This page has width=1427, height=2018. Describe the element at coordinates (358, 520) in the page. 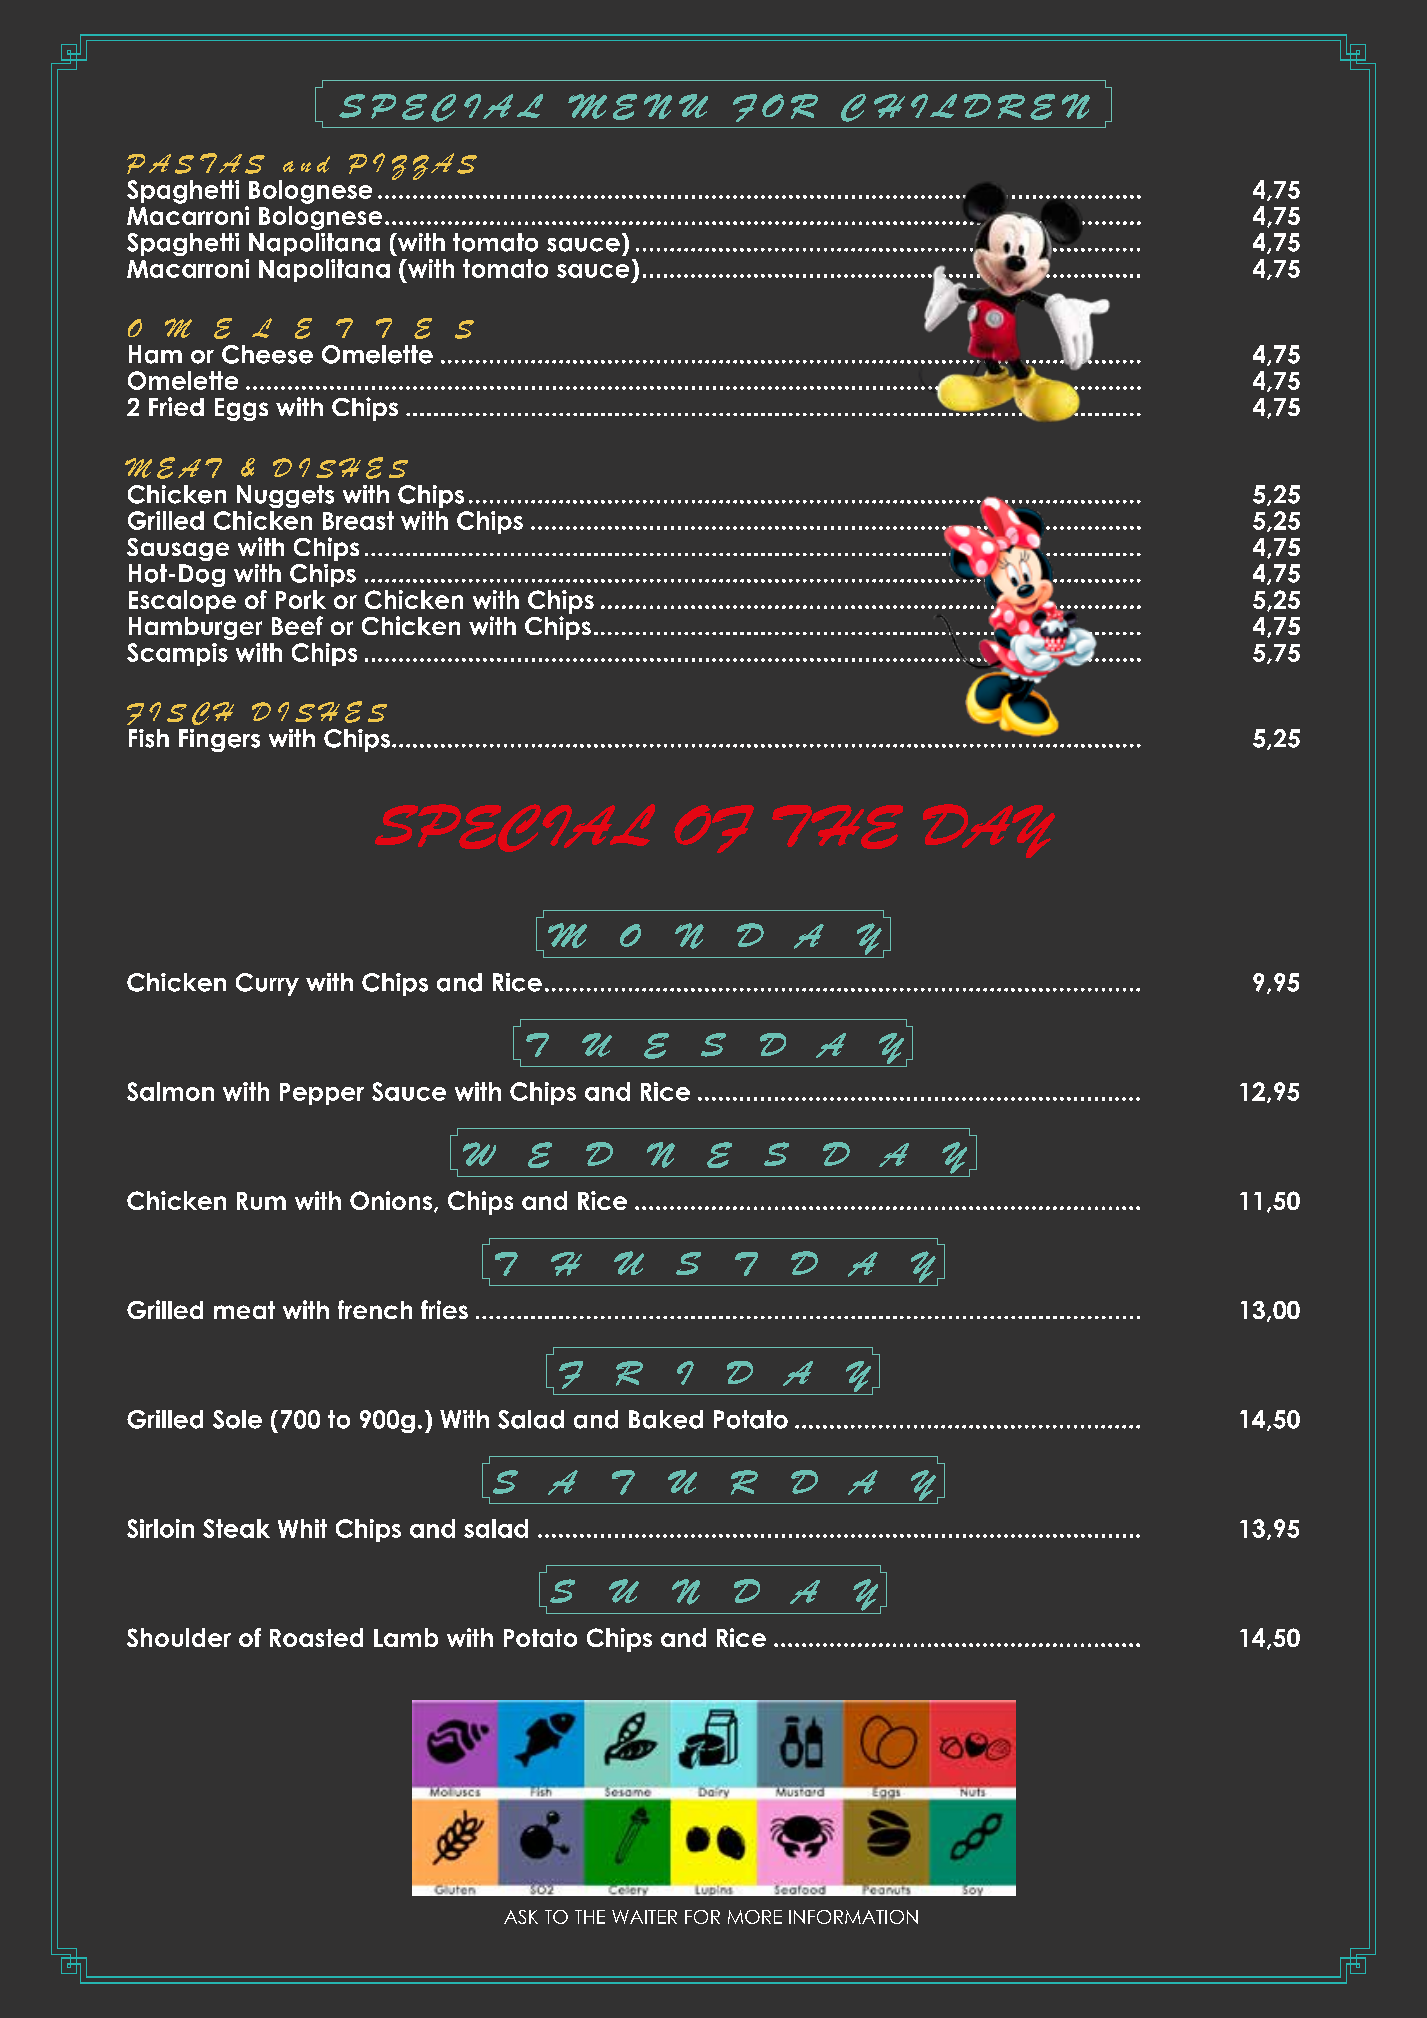

I see `Breast` at that location.
